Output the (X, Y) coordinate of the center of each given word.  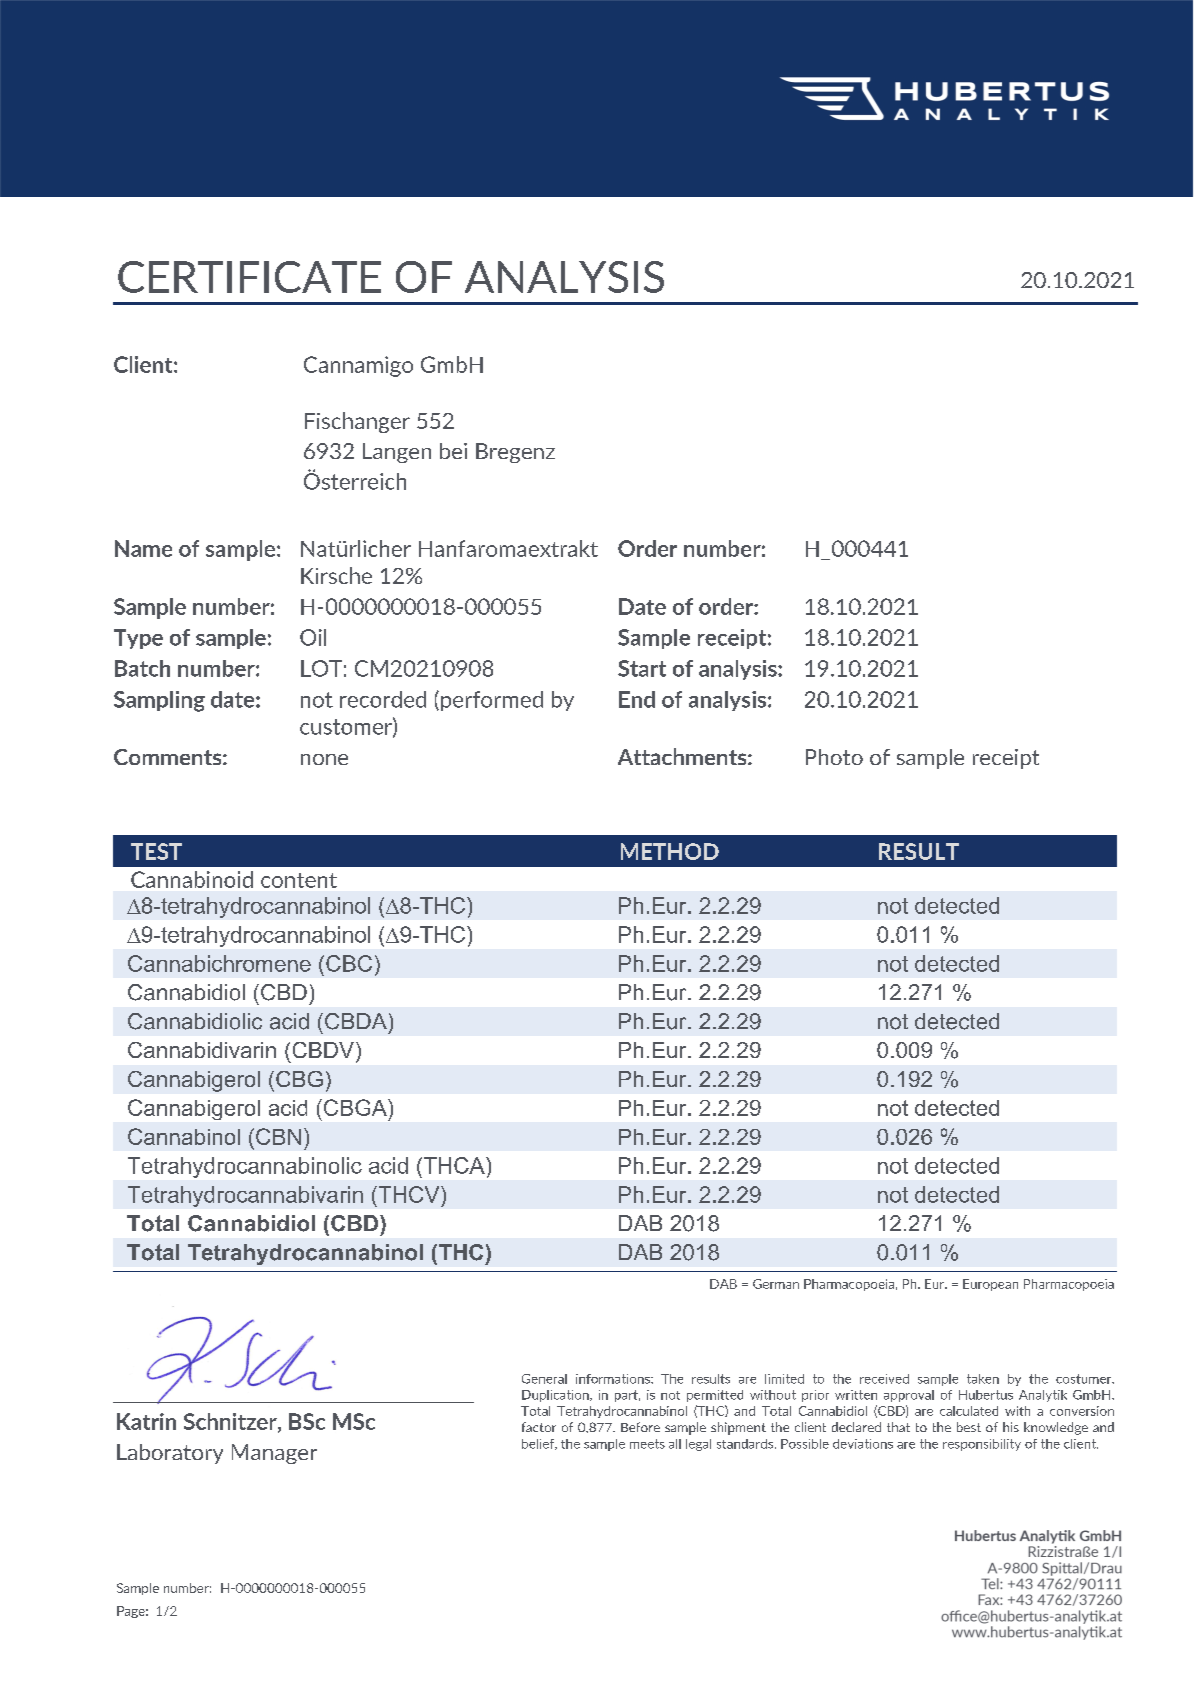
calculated (969, 1411)
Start (642, 668)
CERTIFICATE (249, 277)
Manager (274, 1454)
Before (640, 1427)
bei (453, 451)
